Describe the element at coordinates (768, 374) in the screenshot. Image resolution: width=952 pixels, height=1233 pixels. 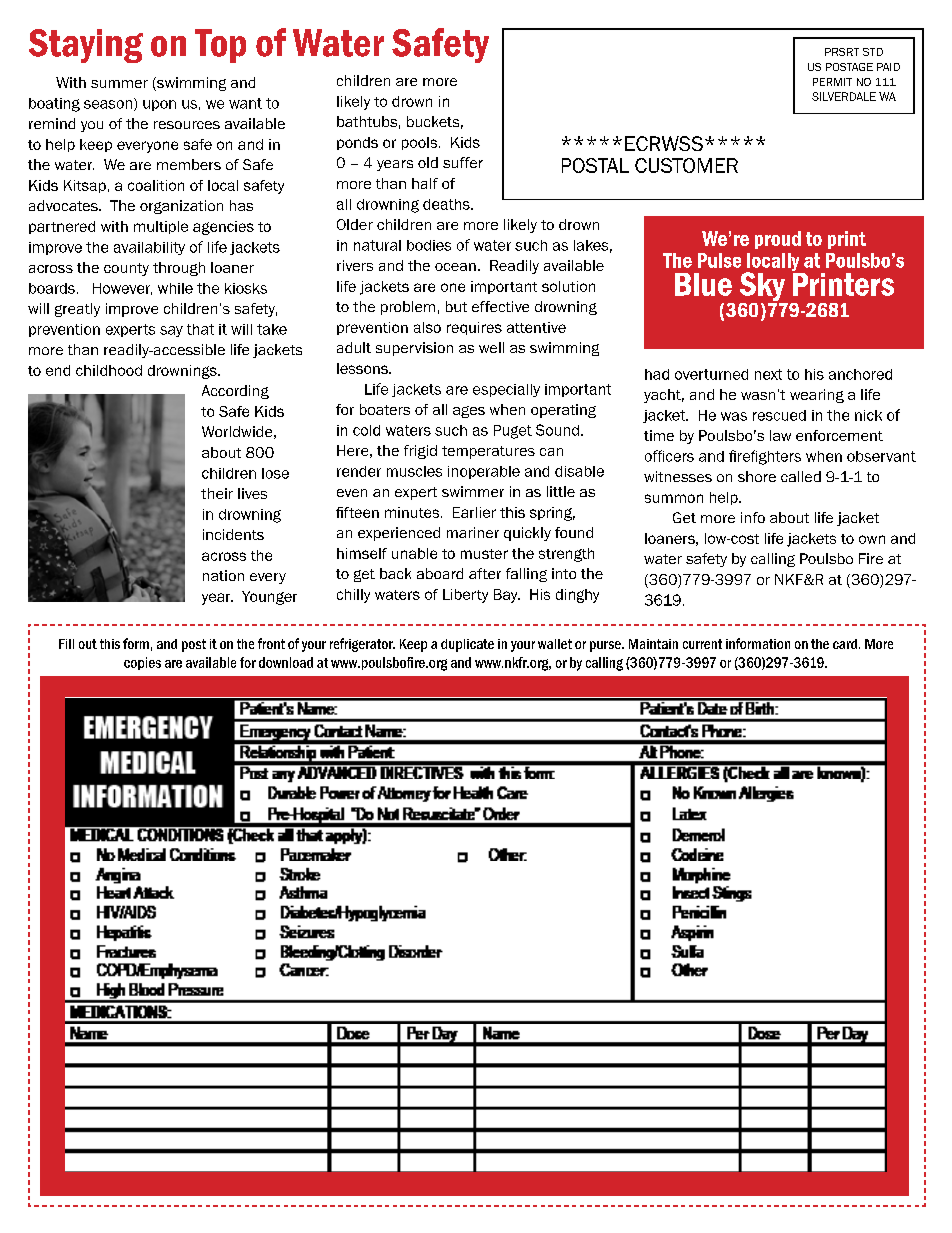
I see `next` at that location.
